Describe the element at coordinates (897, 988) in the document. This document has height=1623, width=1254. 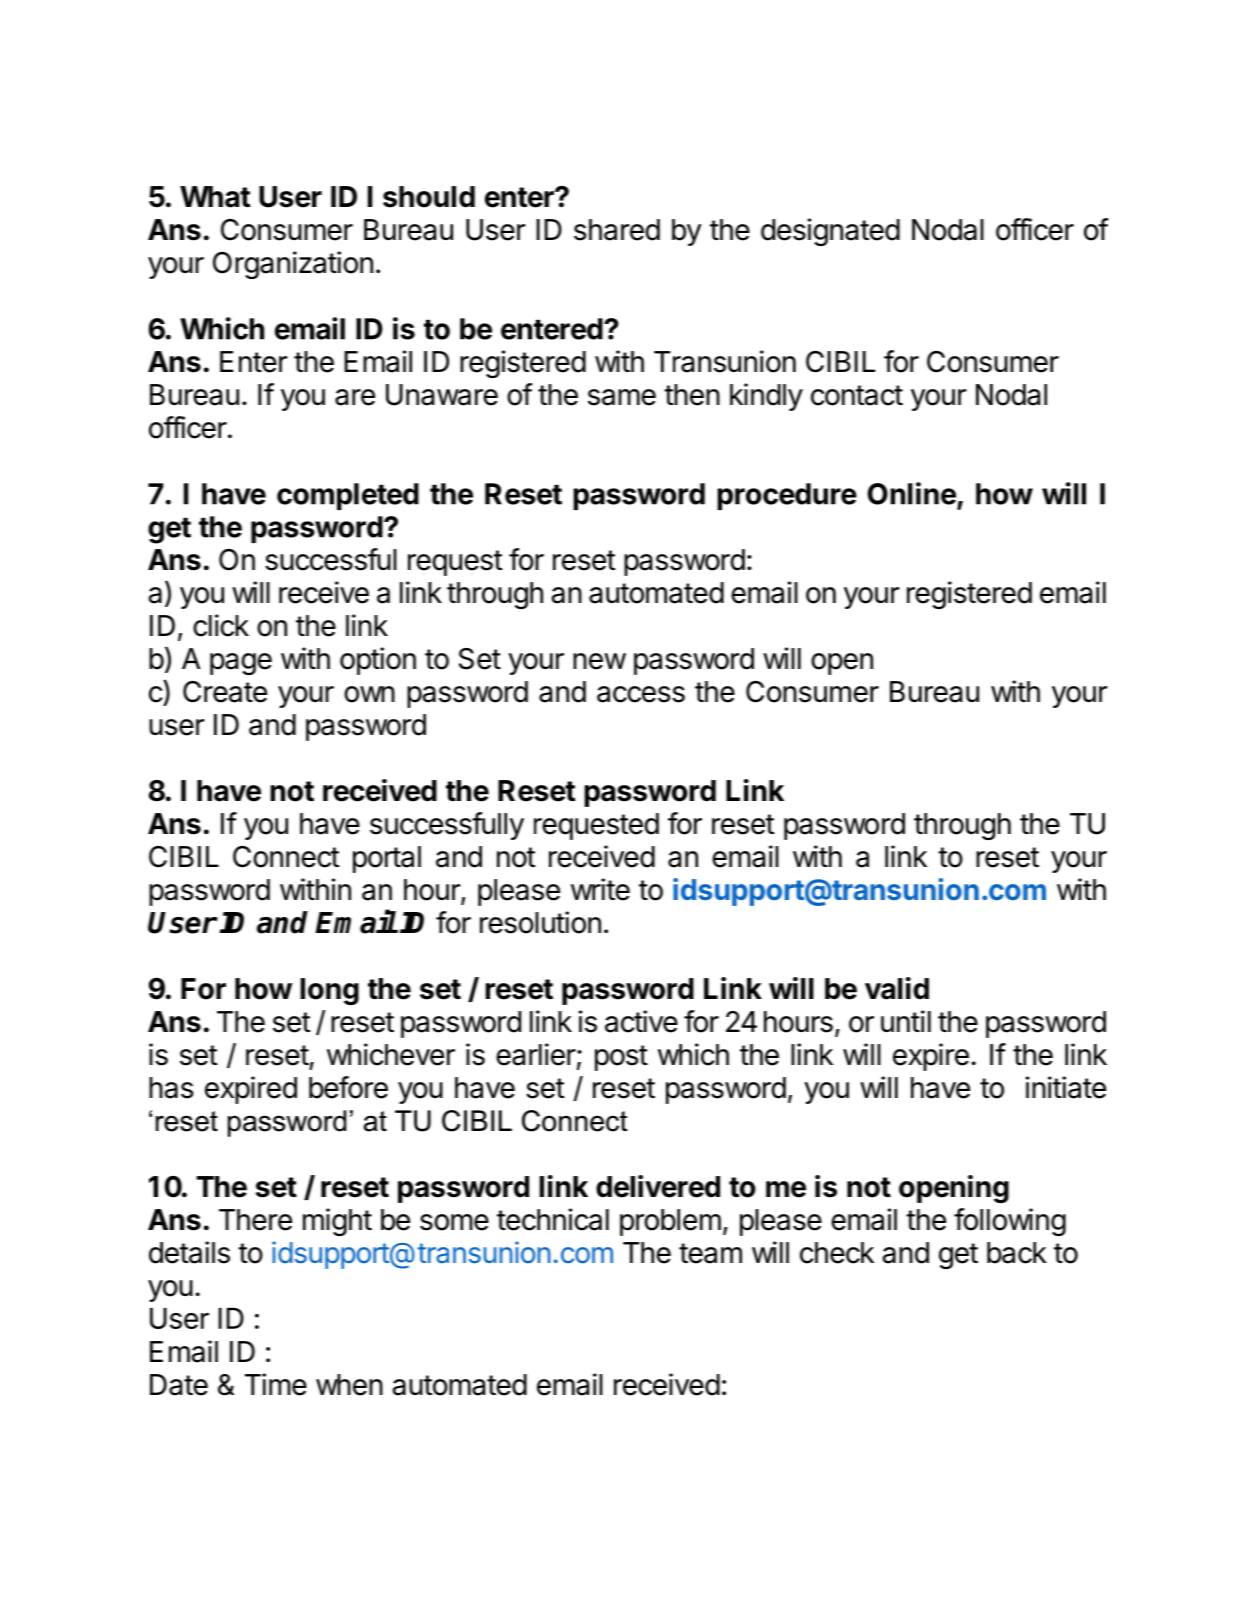
I see `valid` at that location.
